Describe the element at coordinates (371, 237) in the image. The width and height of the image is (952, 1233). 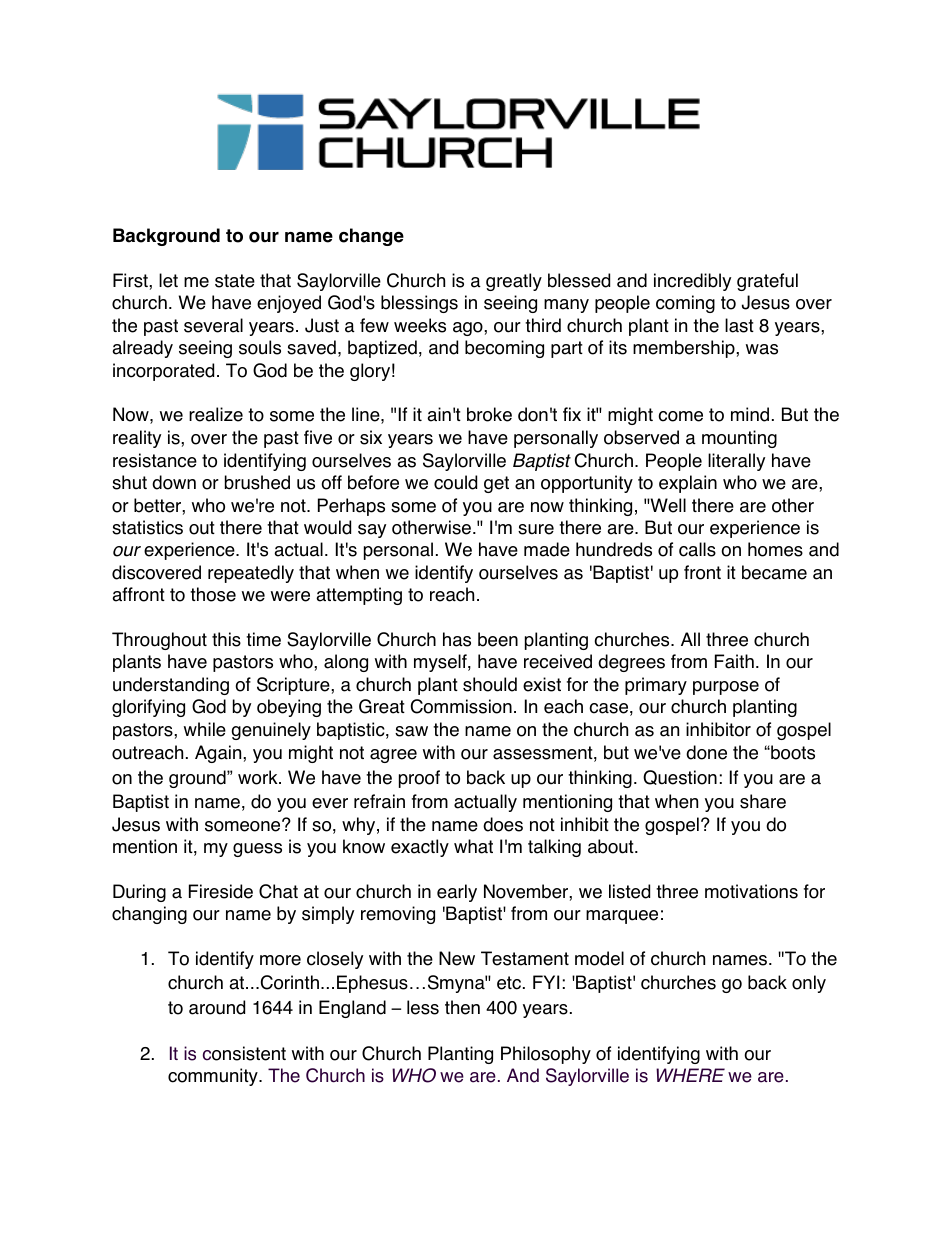
I see `change` at that location.
